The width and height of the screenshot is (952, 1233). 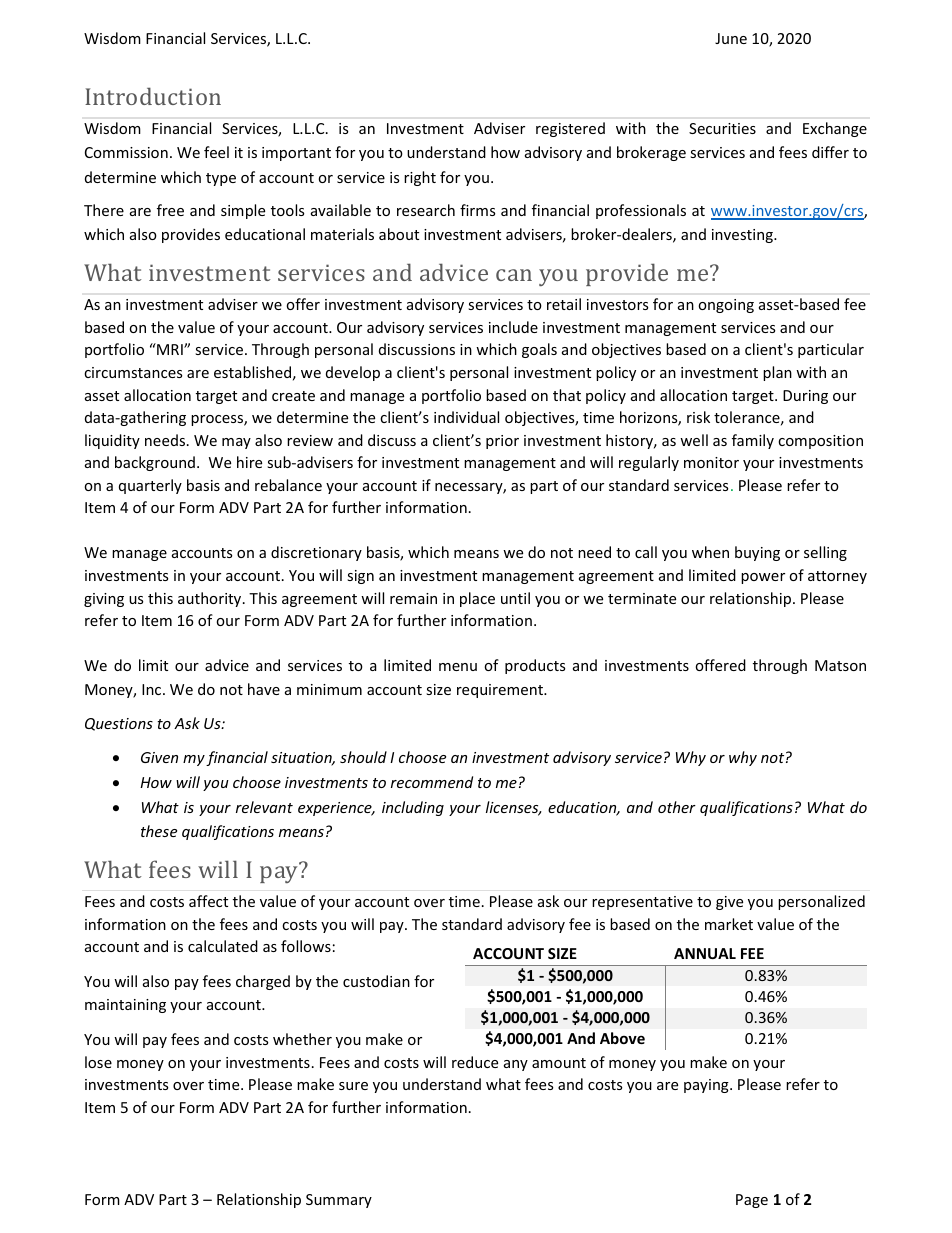 I want to click on buying, so click(x=757, y=553).
